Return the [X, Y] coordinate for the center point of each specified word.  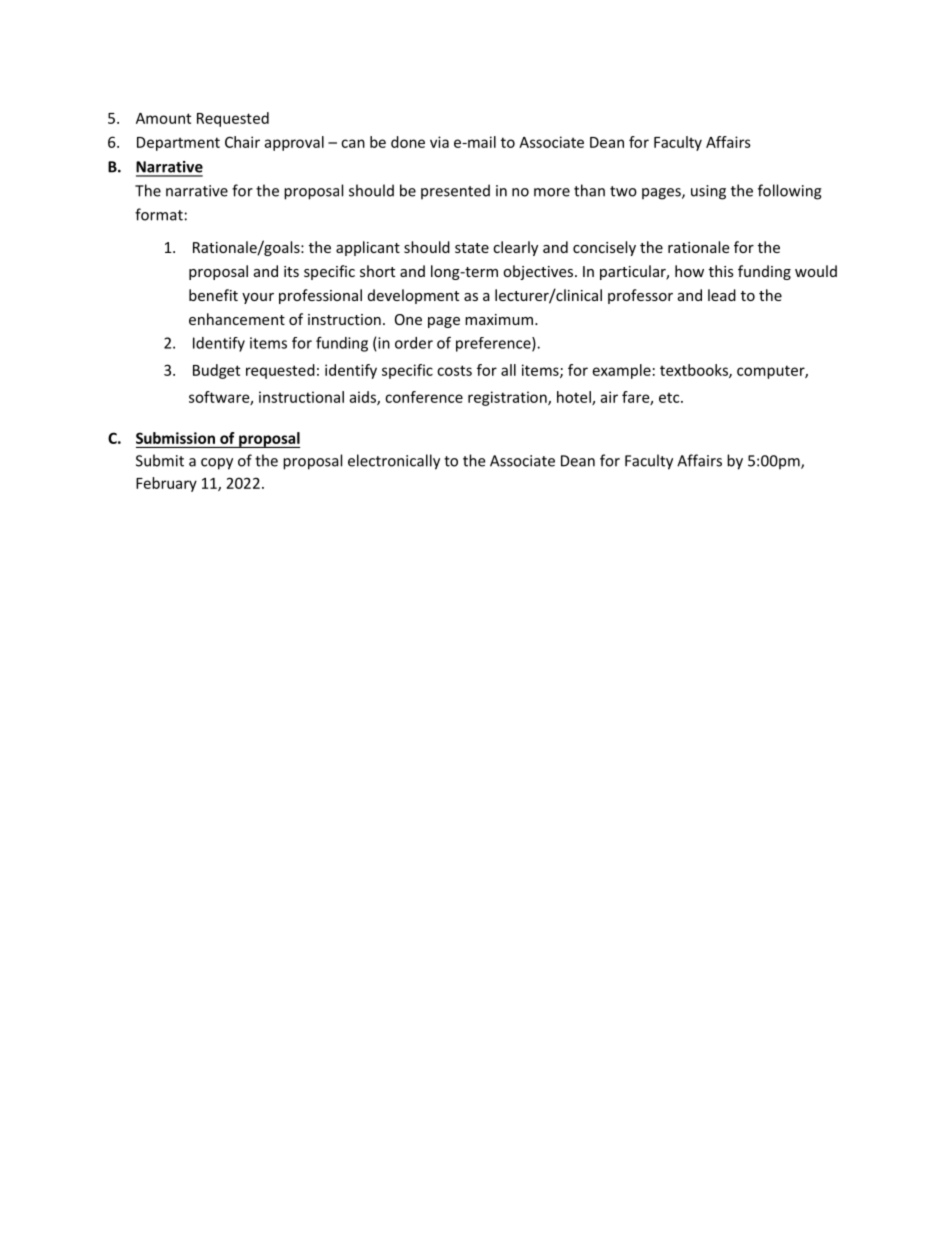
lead [722, 295]
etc [670, 398]
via [439, 142]
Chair [242, 142]
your [258, 298]
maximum [499, 319]
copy [217, 464]
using [708, 192]
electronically [394, 462]
